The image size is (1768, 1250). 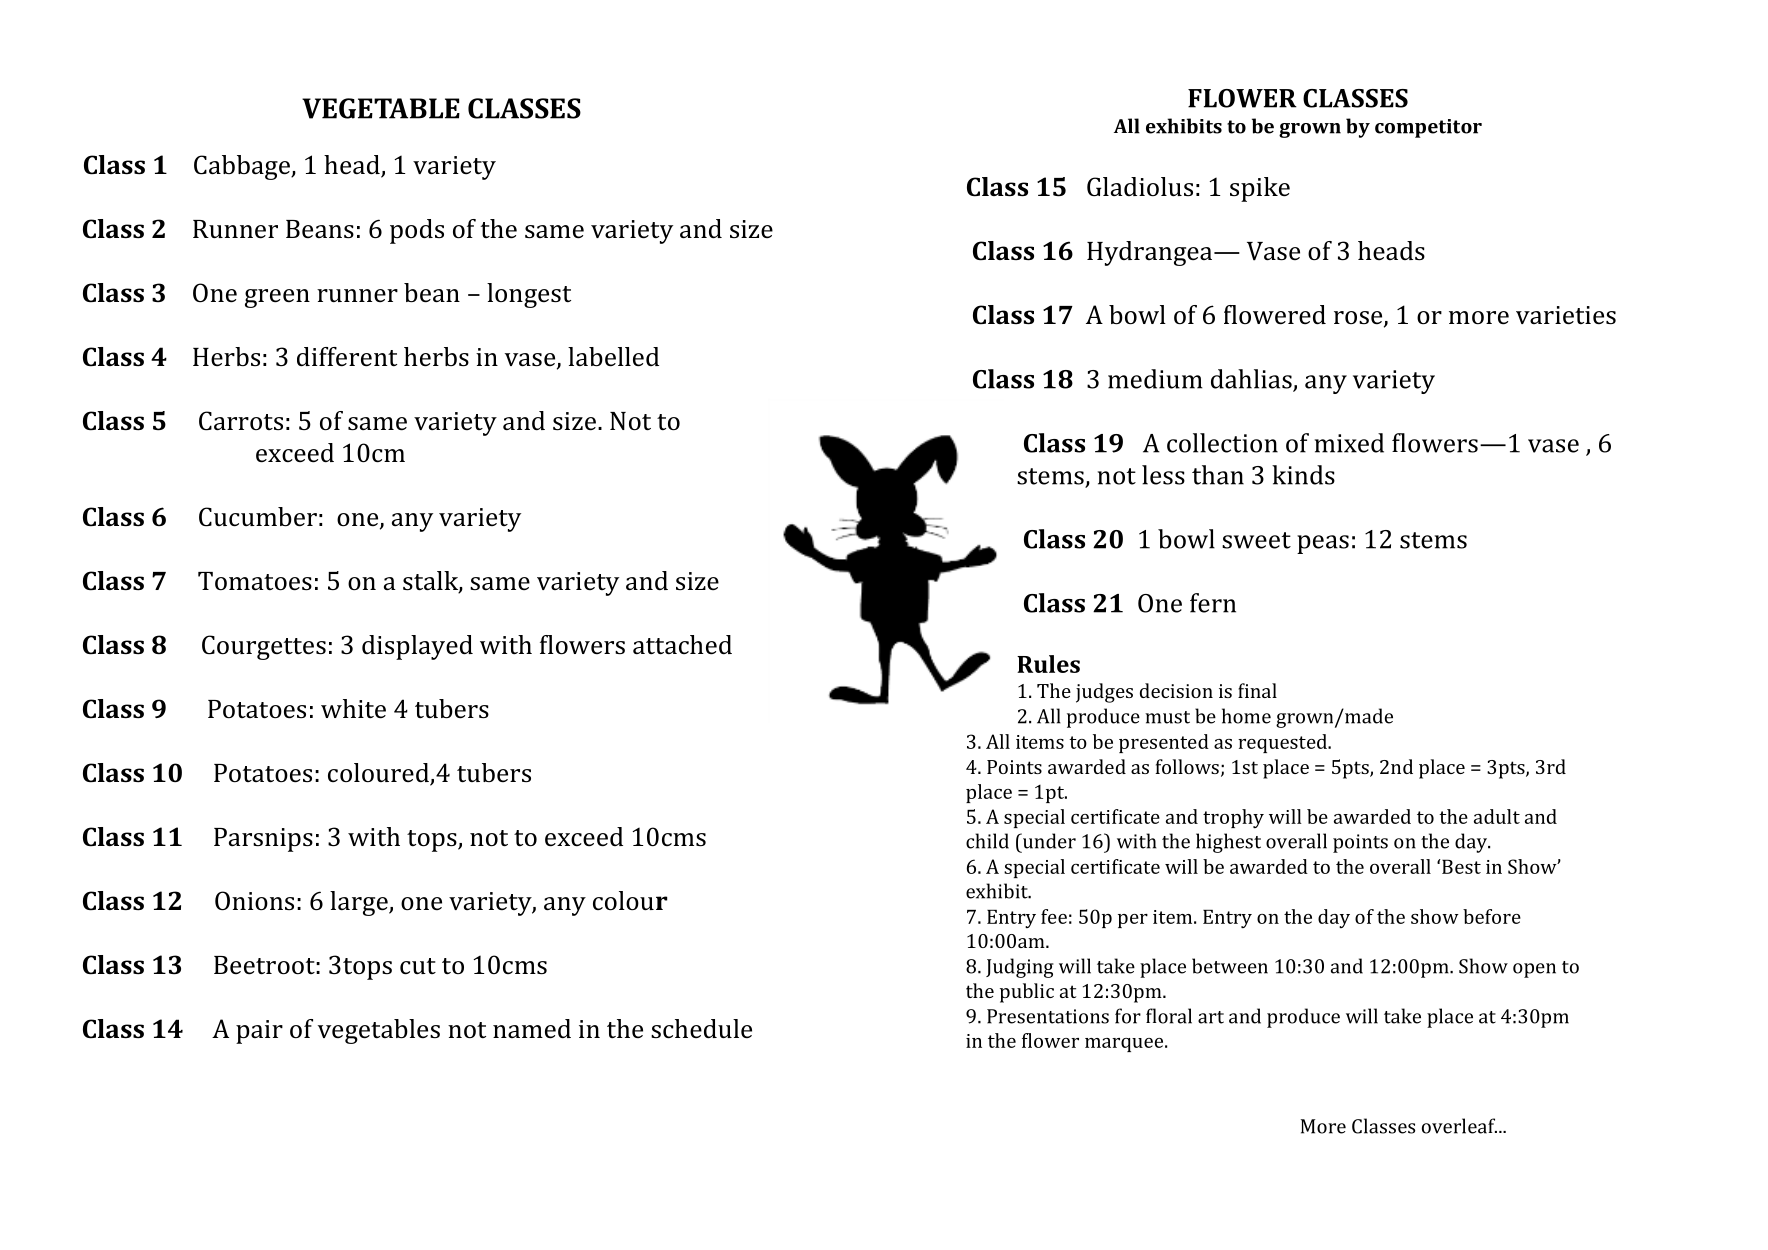 I want to click on pods, so click(x=417, y=231).
